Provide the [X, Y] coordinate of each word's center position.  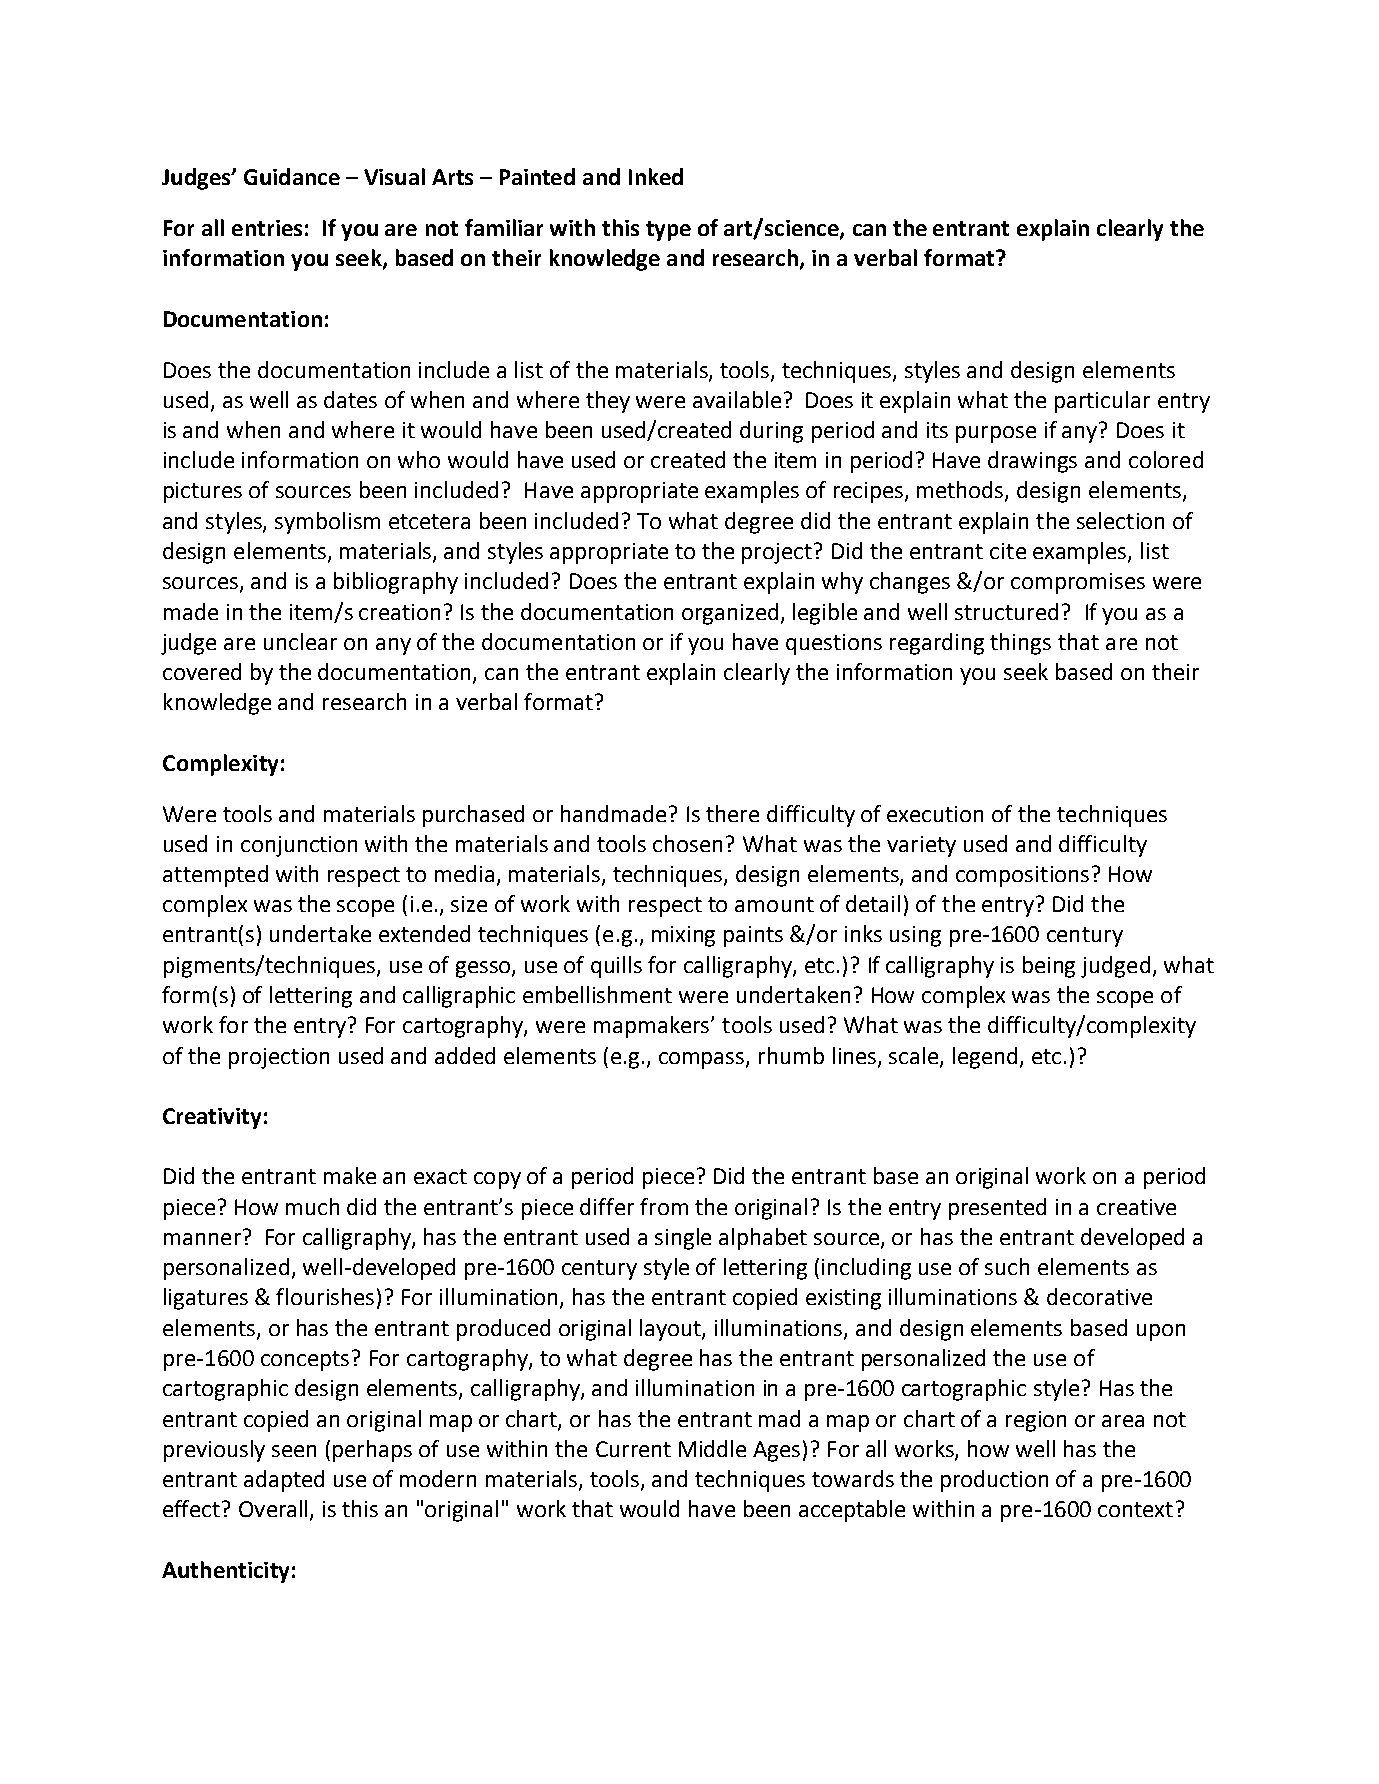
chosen [687, 843]
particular [1102, 402]
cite [1008, 551]
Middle [712, 1448]
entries [267, 228]
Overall [275, 1510]
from [664, 1206]
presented [997, 1209]
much [312, 1206]
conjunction [299, 846]
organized [730, 614]
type [668, 231]
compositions [1022, 876]
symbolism [327, 523]
